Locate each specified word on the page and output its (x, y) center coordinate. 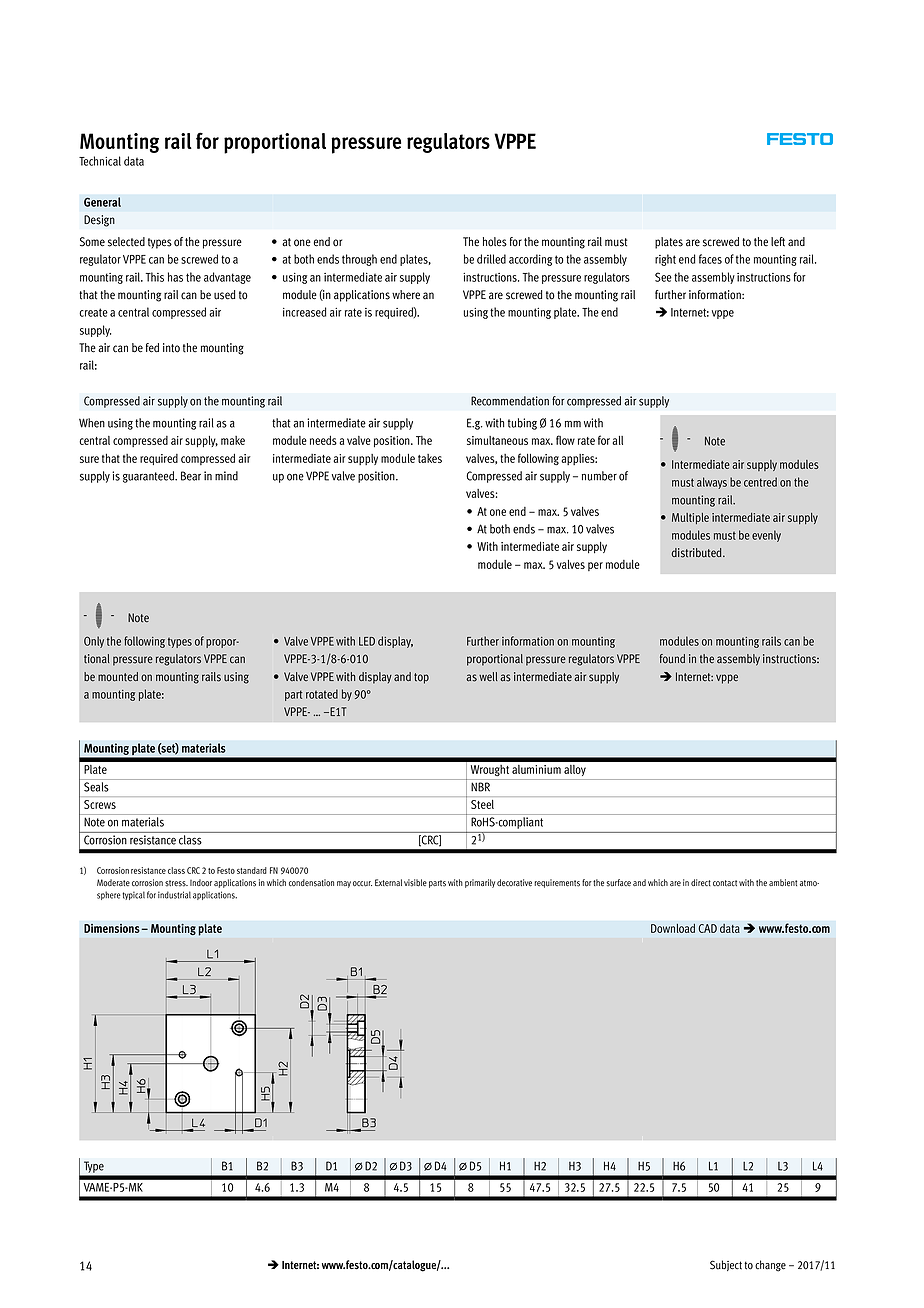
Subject (726, 1265)
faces (710, 259)
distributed (698, 553)
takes (430, 458)
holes (495, 242)
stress (176, 883)
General (102, 202)
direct (701, 882)
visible (415, 883)
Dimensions (113, 928)
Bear (191, 476)
